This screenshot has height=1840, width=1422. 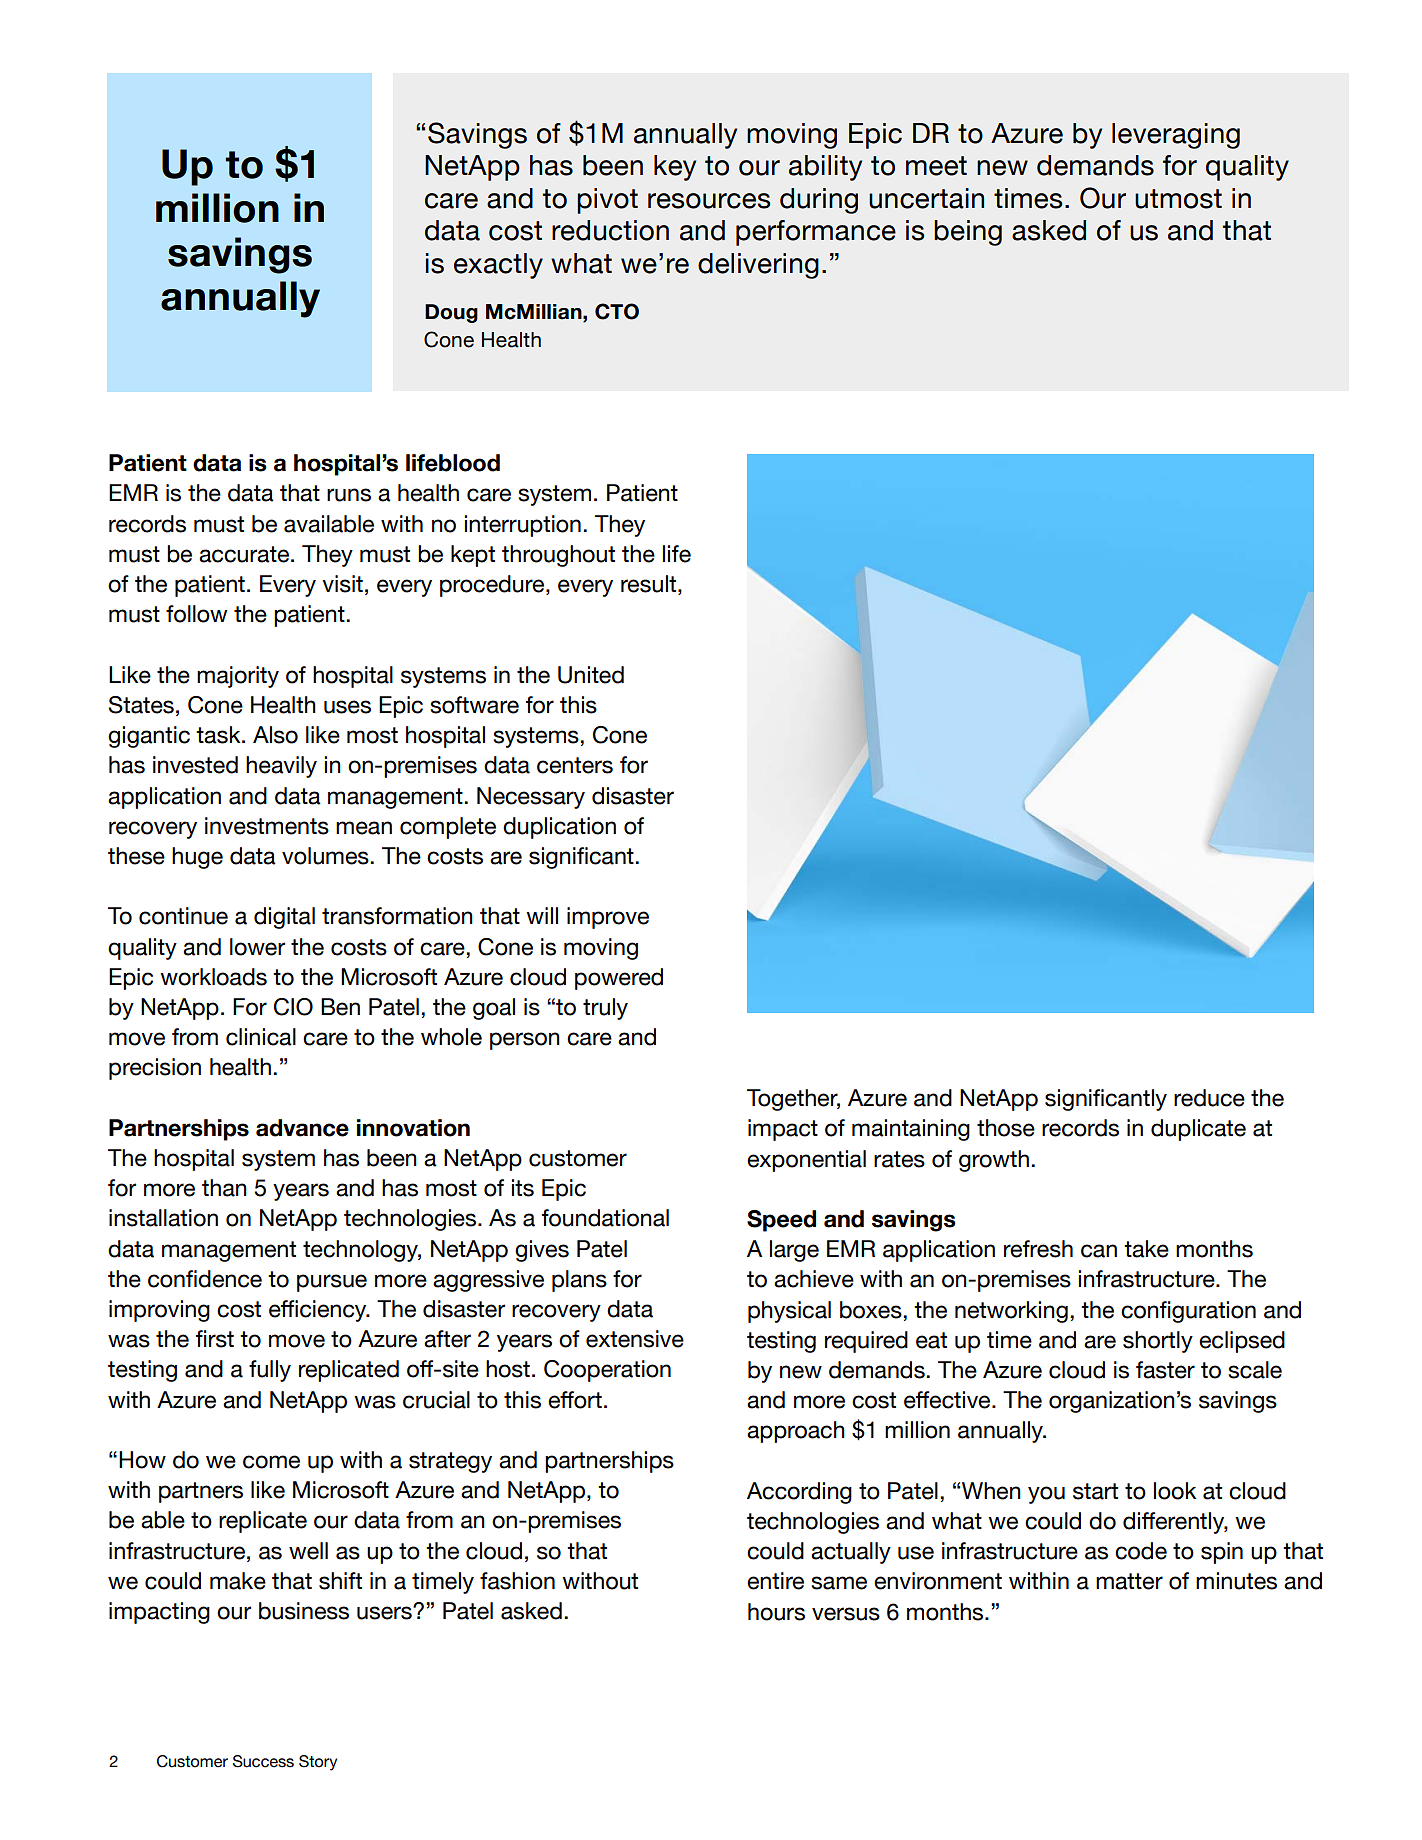 I want to click on matter, so click(x=1129, y=1581).
